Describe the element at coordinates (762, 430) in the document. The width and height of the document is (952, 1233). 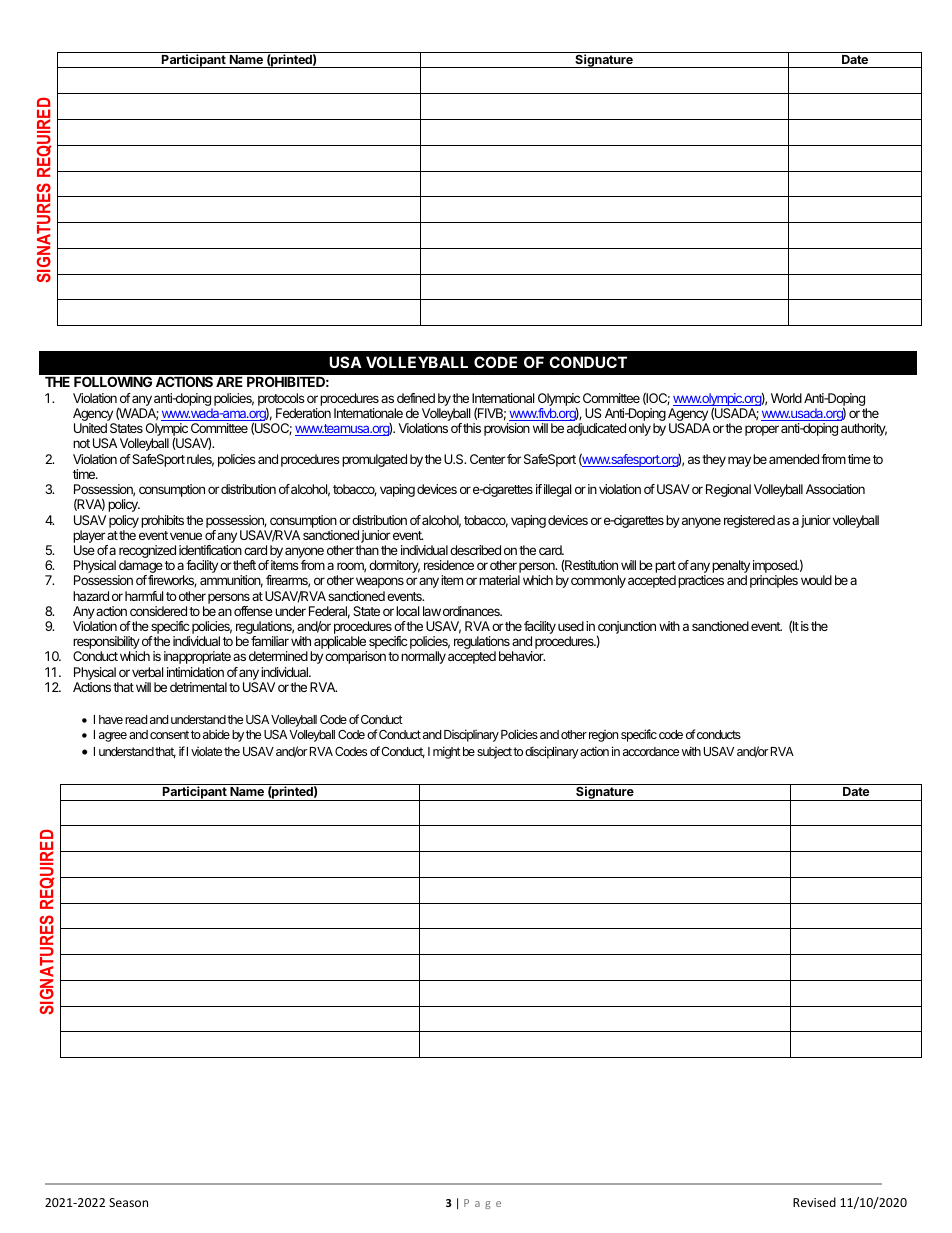
I see `proper` at that location.
